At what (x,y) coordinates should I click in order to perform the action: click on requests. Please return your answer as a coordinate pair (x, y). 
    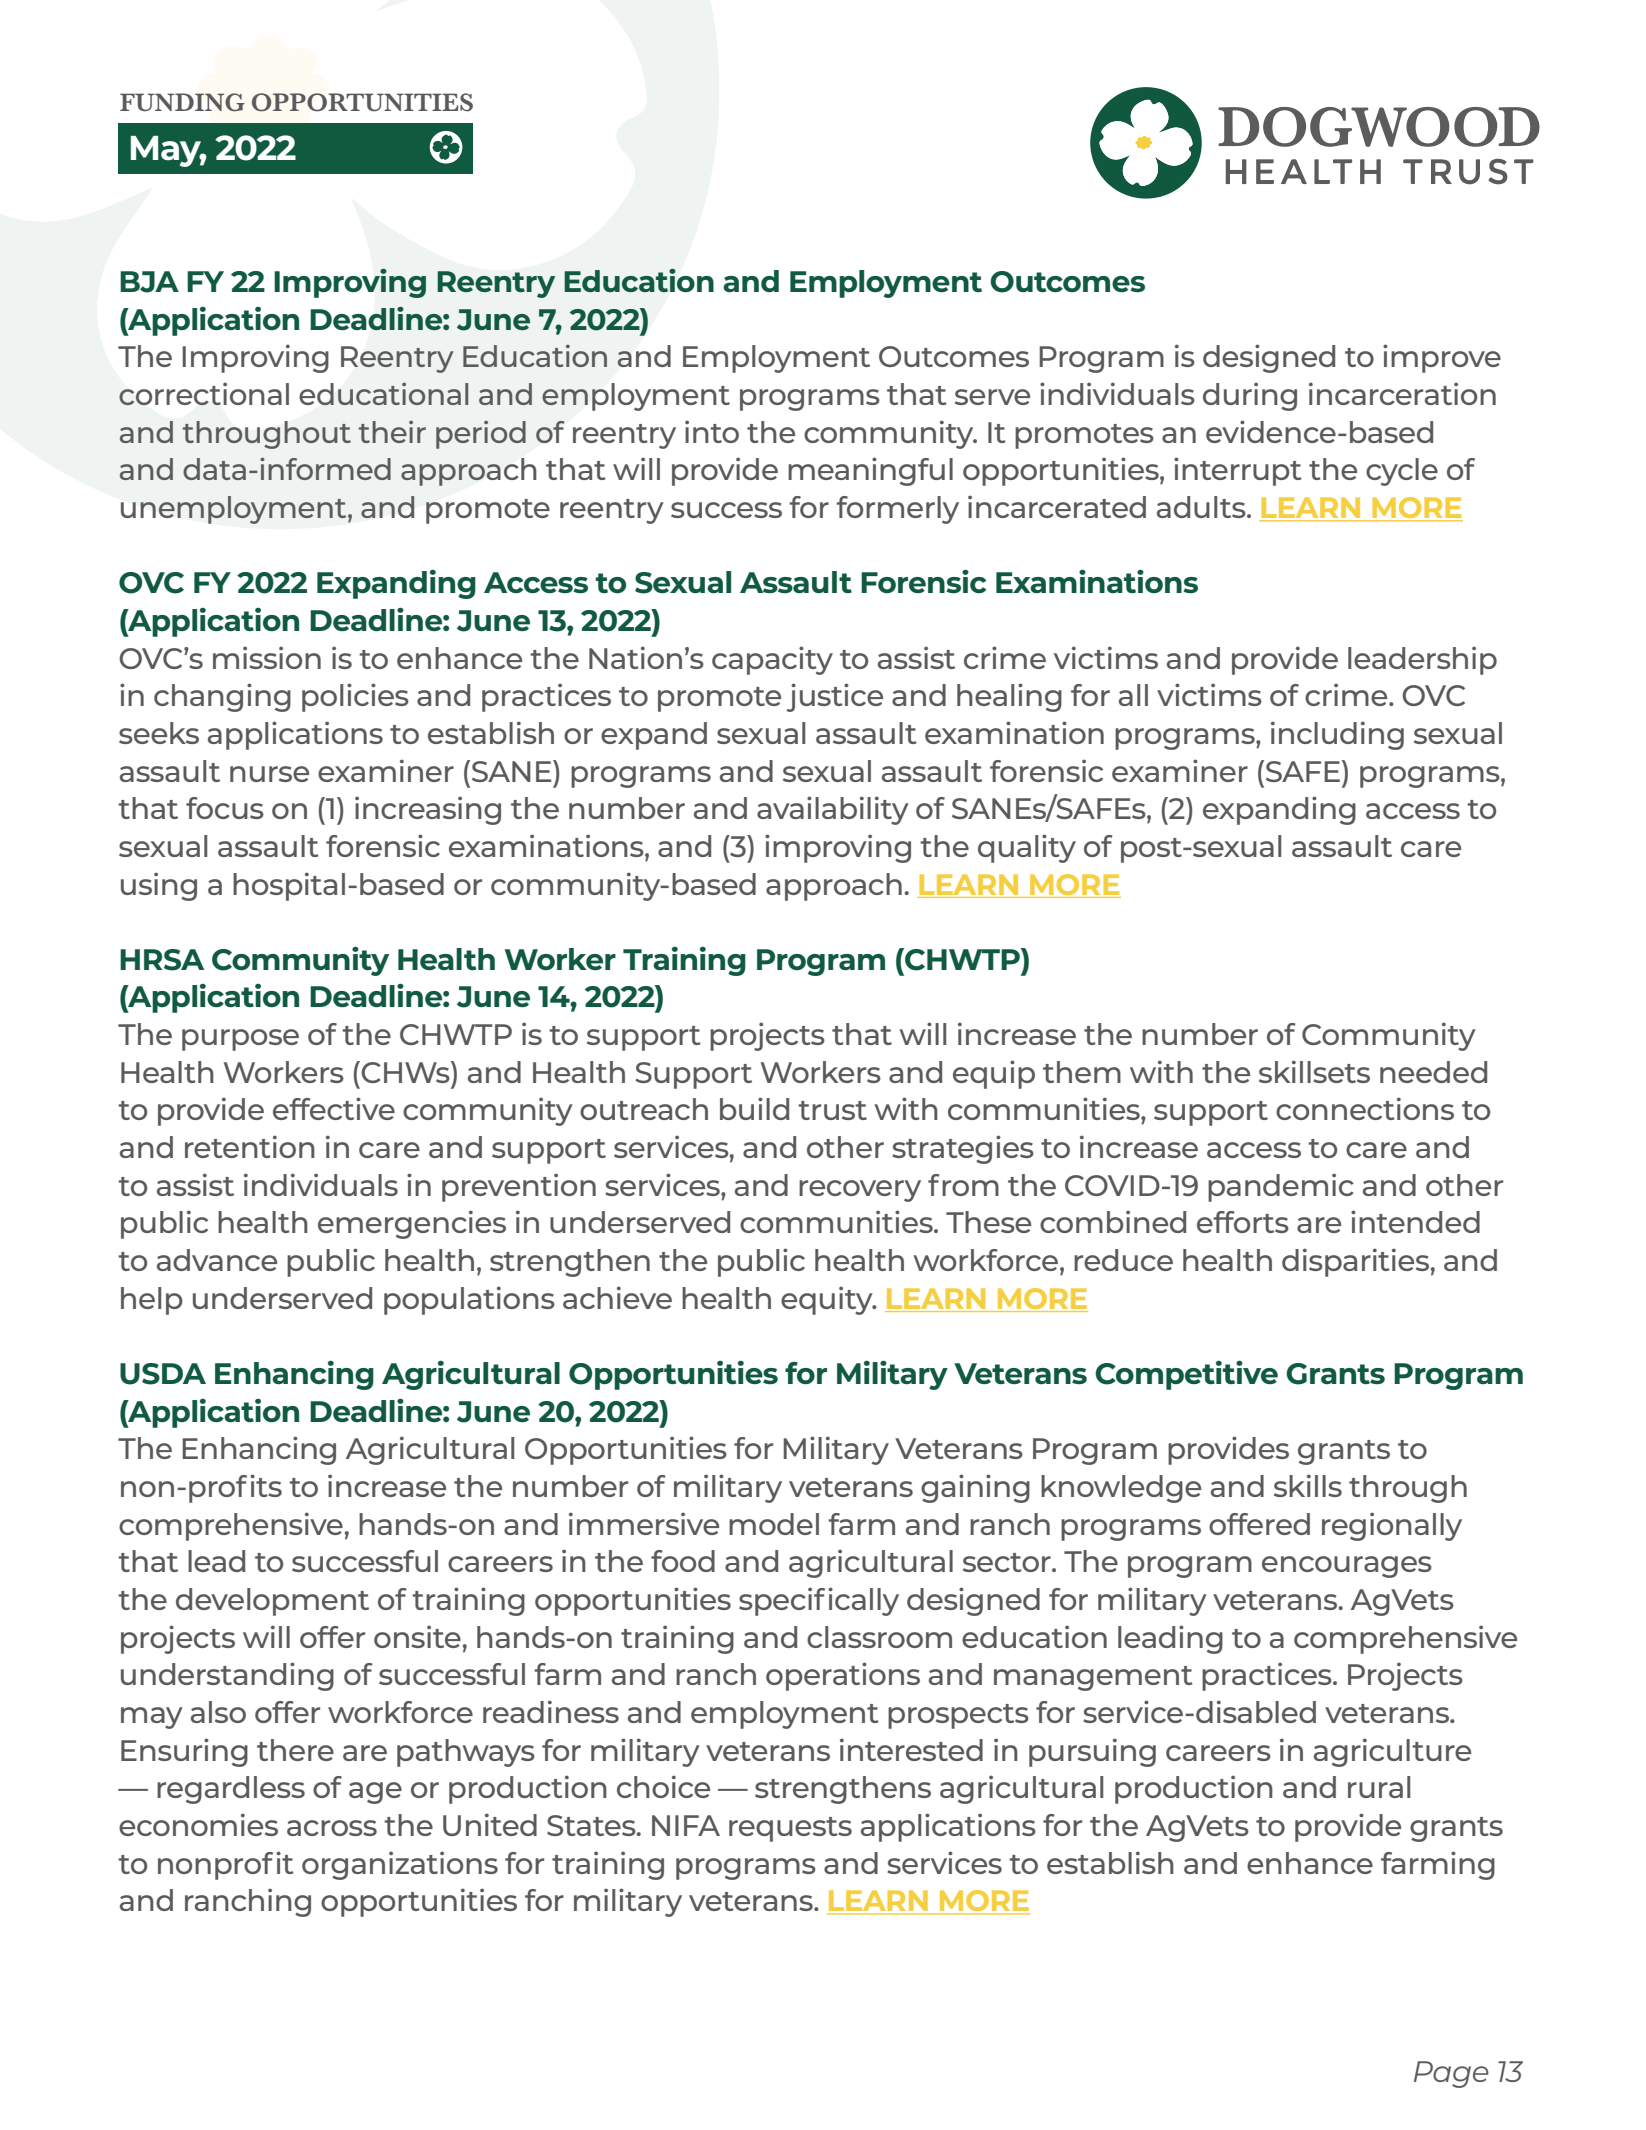
    Looking at the image, I should click on (790, 1829).
